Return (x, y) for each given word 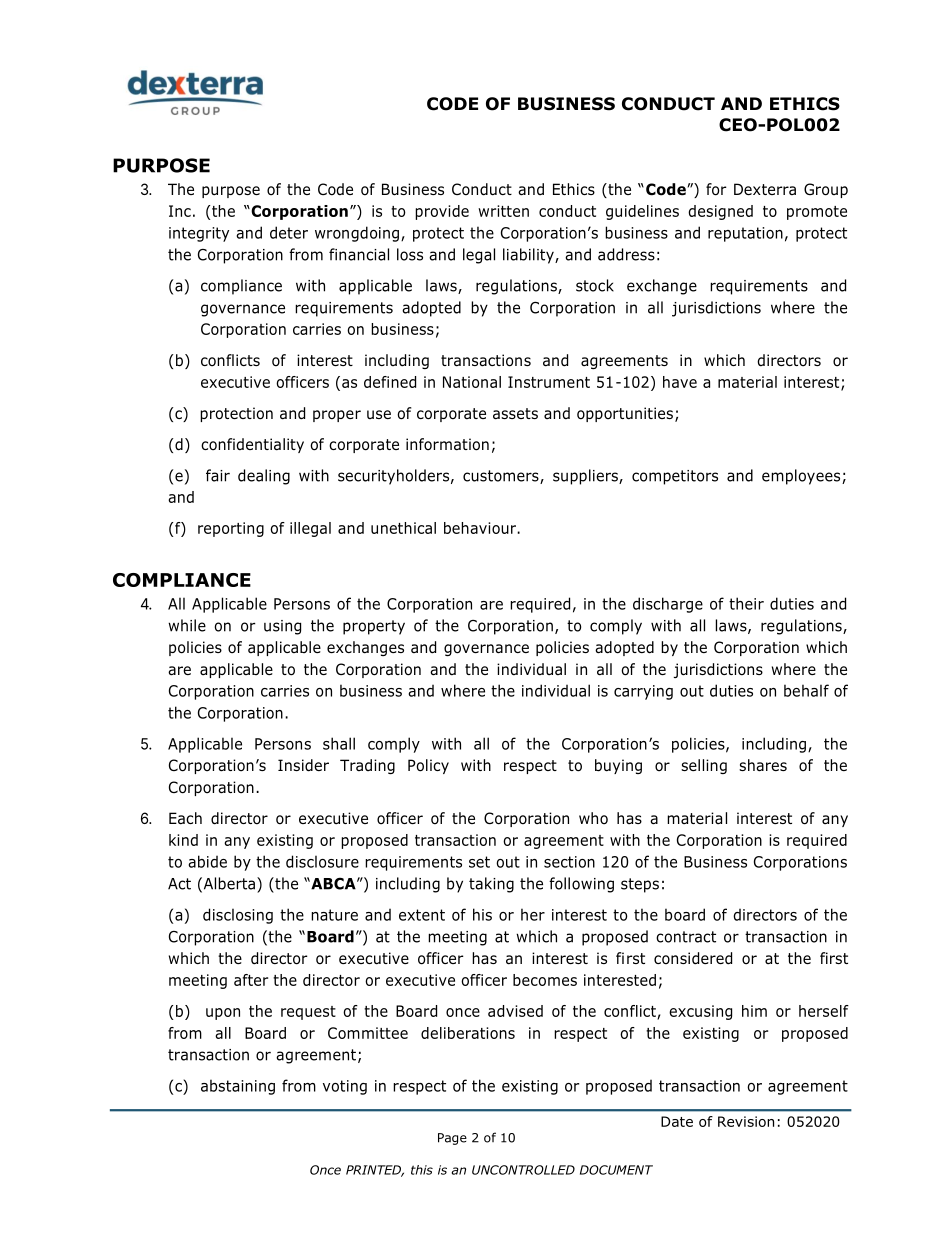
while (187, 625)
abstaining (238, 1087)
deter (289, 232)
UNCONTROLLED (523, 1170)
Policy (428, 766)
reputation (745, 234)
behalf (806, 690)
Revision (746, 1121)
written (503, 211)
